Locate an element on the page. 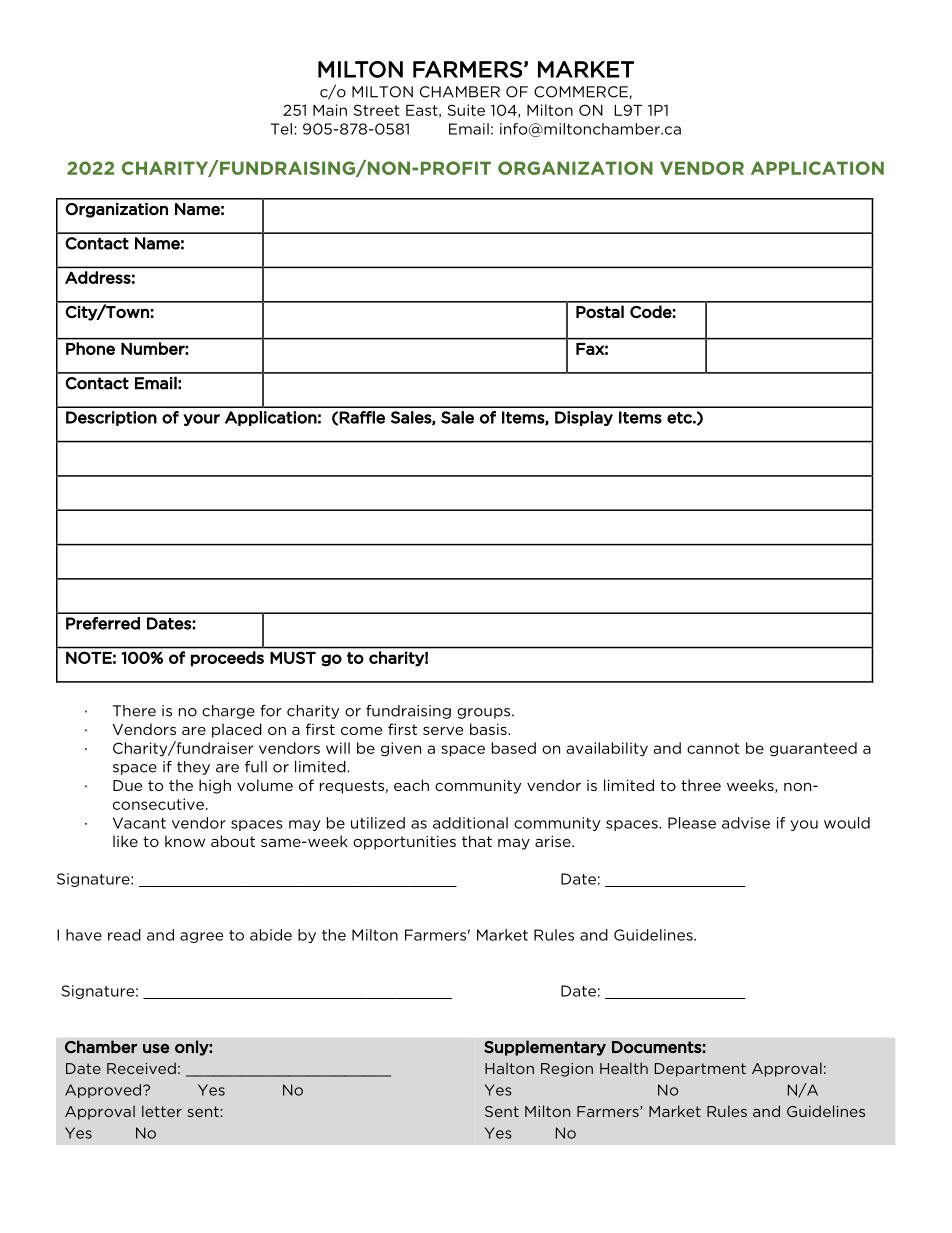 This document has height=1233, width=952. know is located at coordinates (185, 841).
